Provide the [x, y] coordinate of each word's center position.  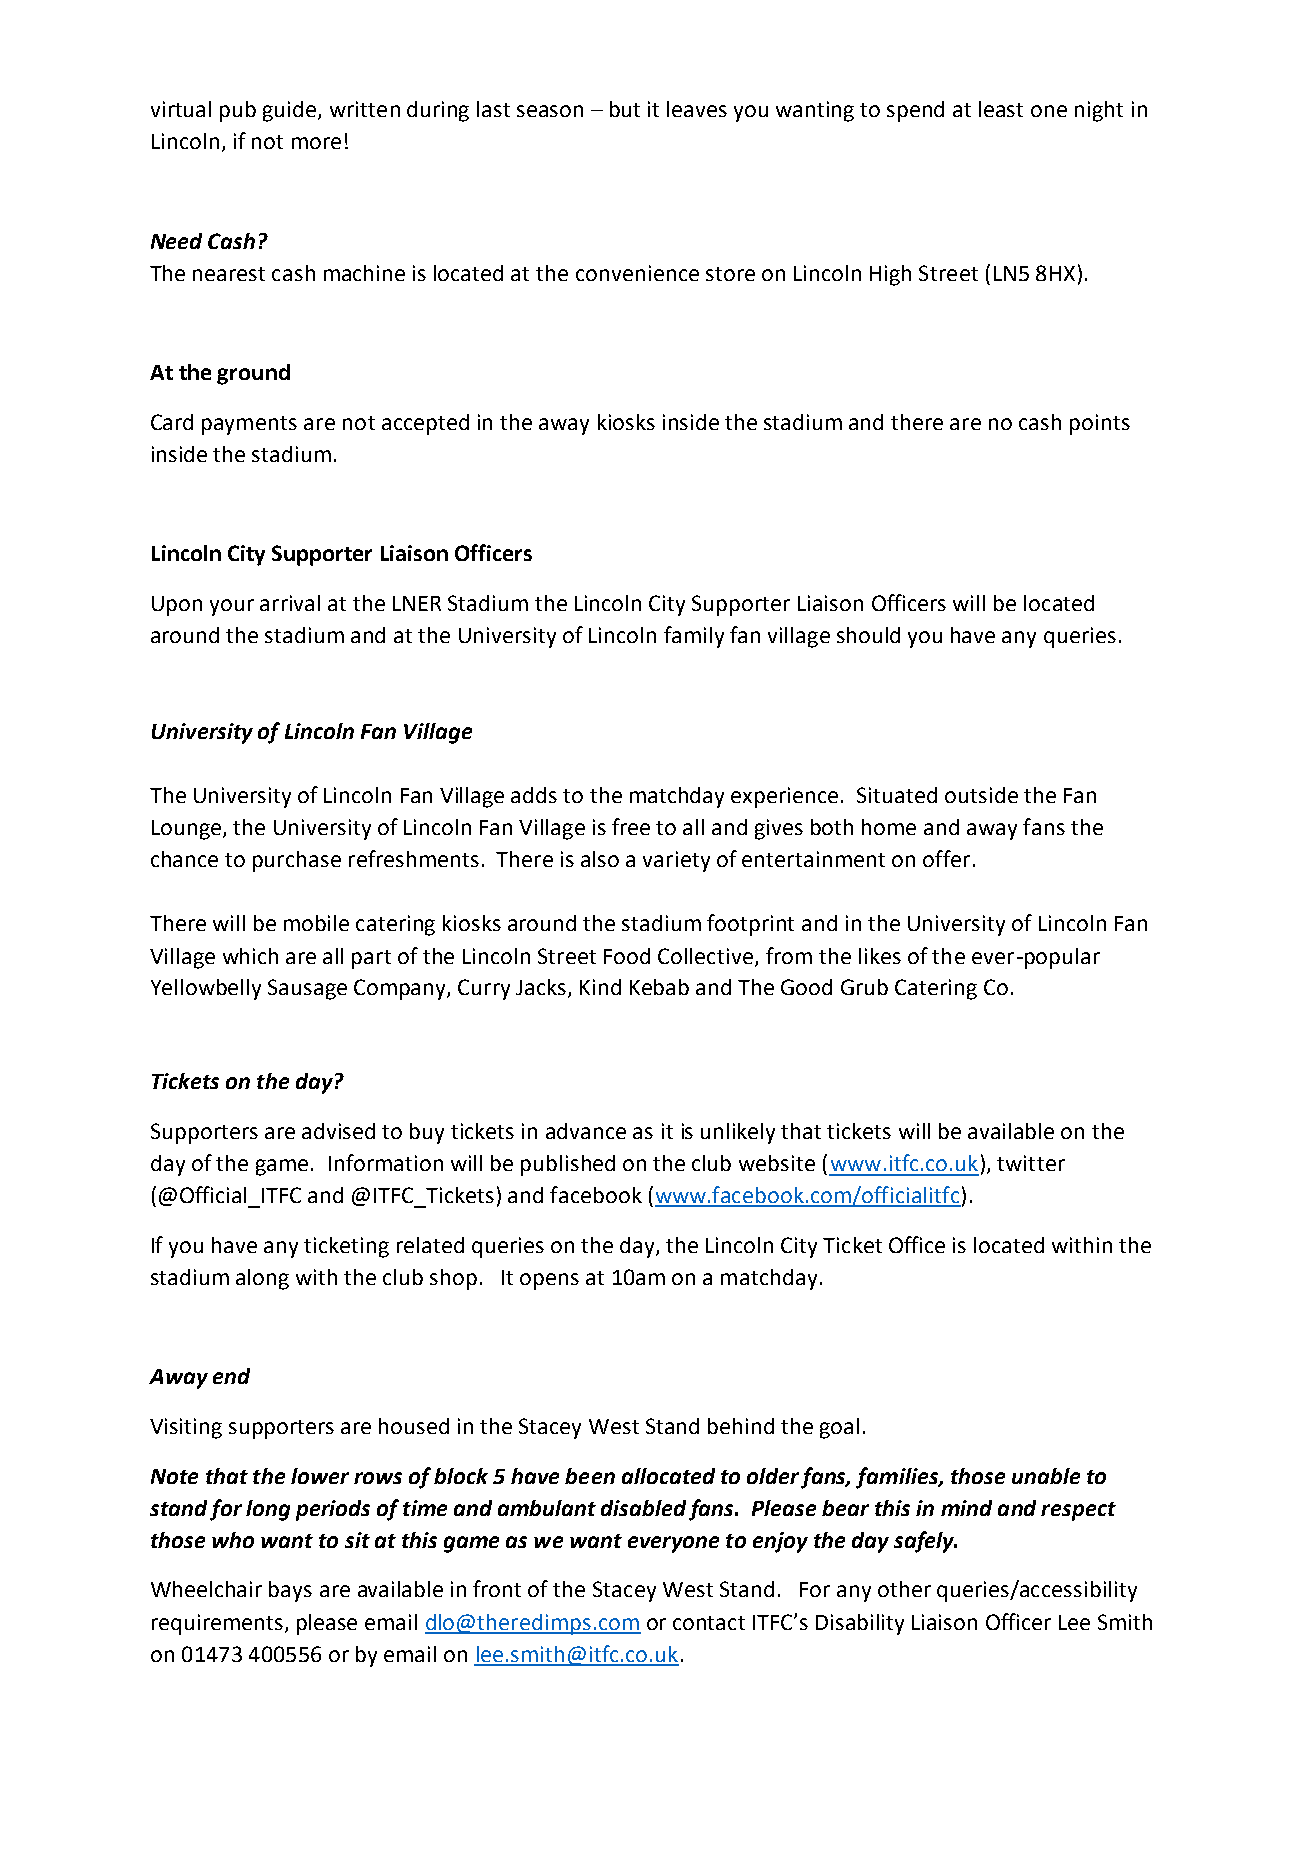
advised [338, 1131]
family [694, 637]
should [868, 635]
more [316, 143]
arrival [290, 603]
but [625, 109]
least [1001, 109]
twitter [1031, 1163]
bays [290, 1591]
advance [586, 1131]
